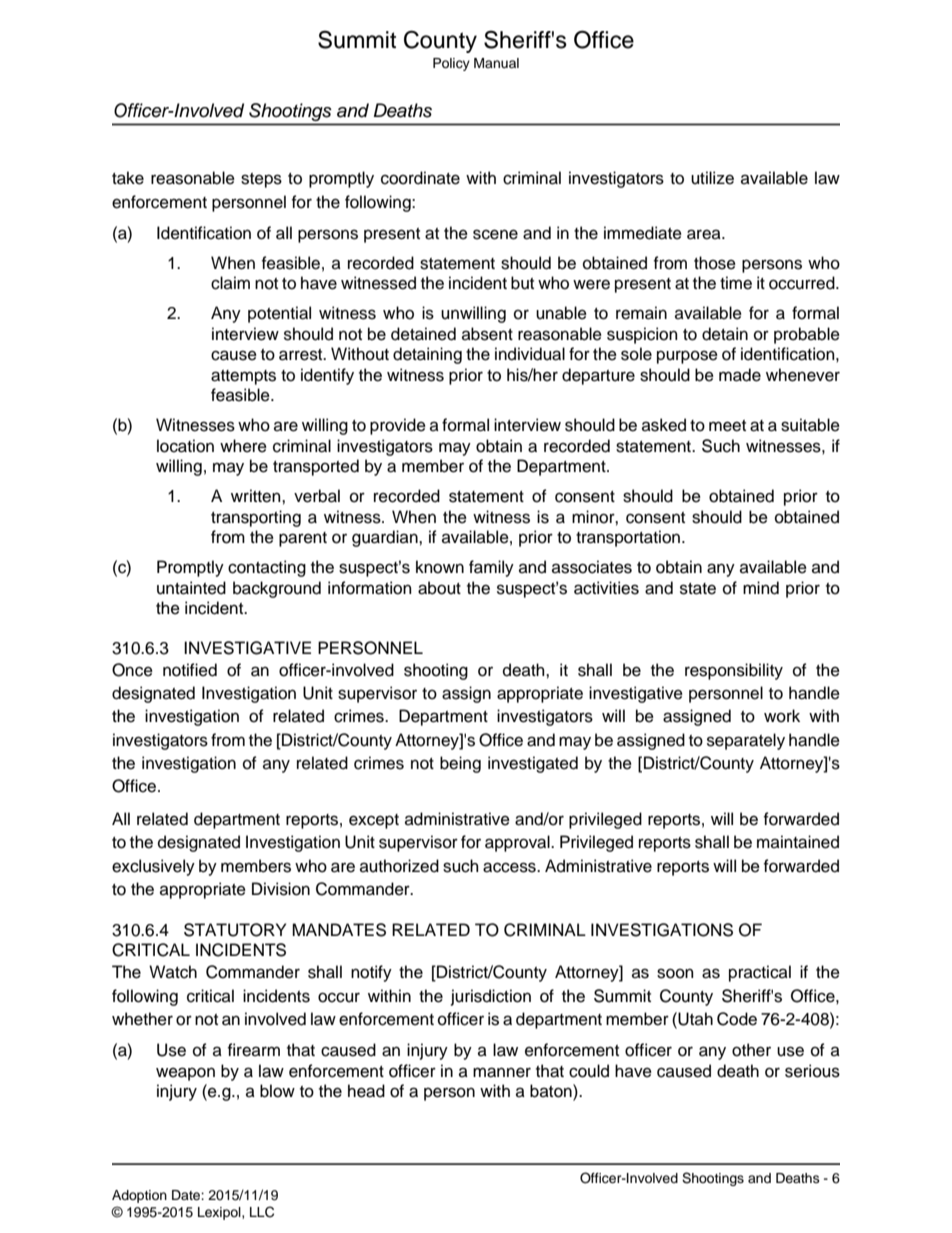 The height and width of the screenshot is (1233, 952). What do you see at coordinates (153, 867) in the screenshot?
I see `exclusively` at bounding box center [153, 867].
